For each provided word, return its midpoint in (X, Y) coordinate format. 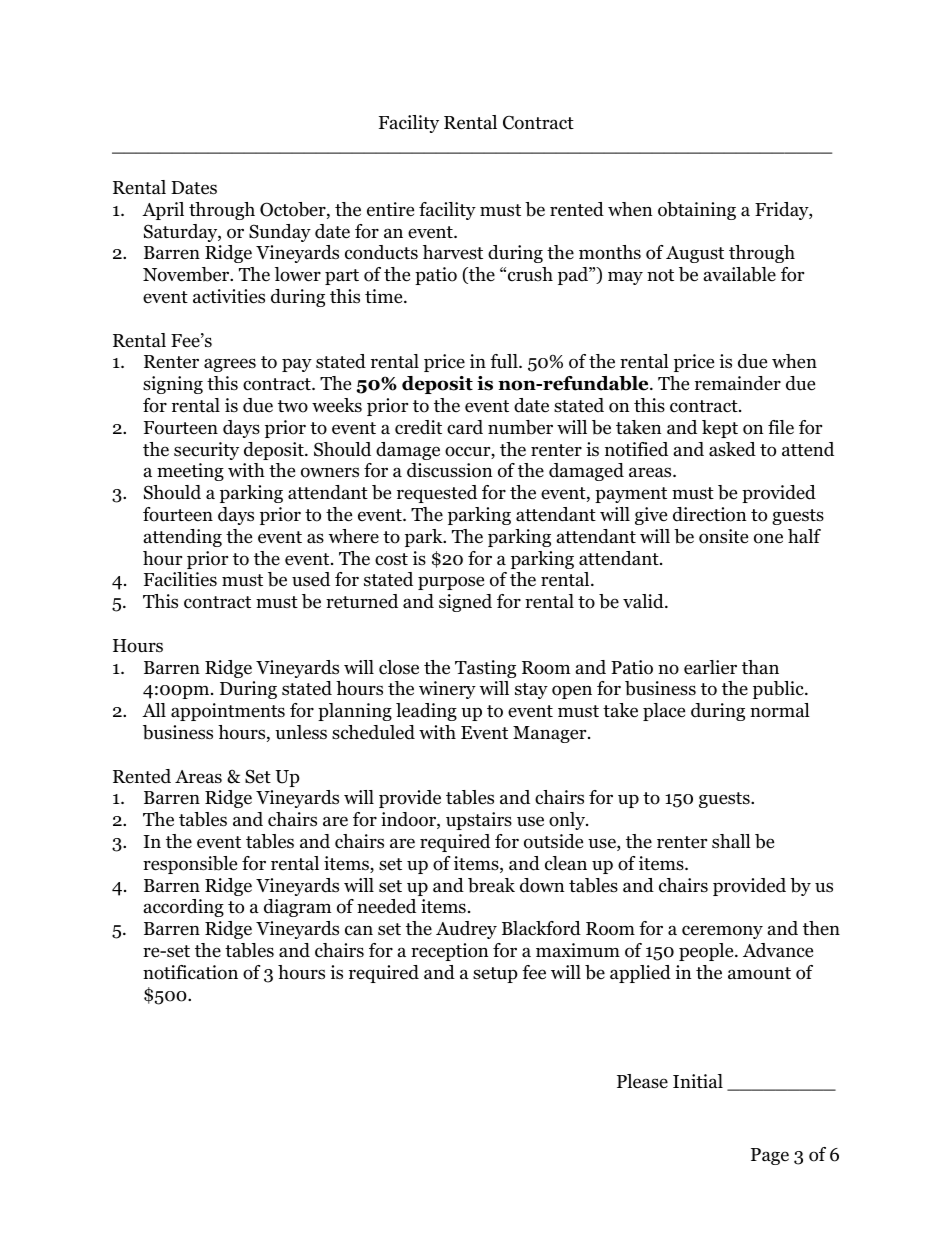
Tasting (485, 669)
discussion (450, 470)
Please (642, 1081)
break (491, 885)
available (740, 274)
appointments (228, 712)
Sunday (280, 233)
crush (530, 274)
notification (190, 972)
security (206, 451)
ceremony (722, 932)
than (760, 667)
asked (732, 449)
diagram (298, 908)
